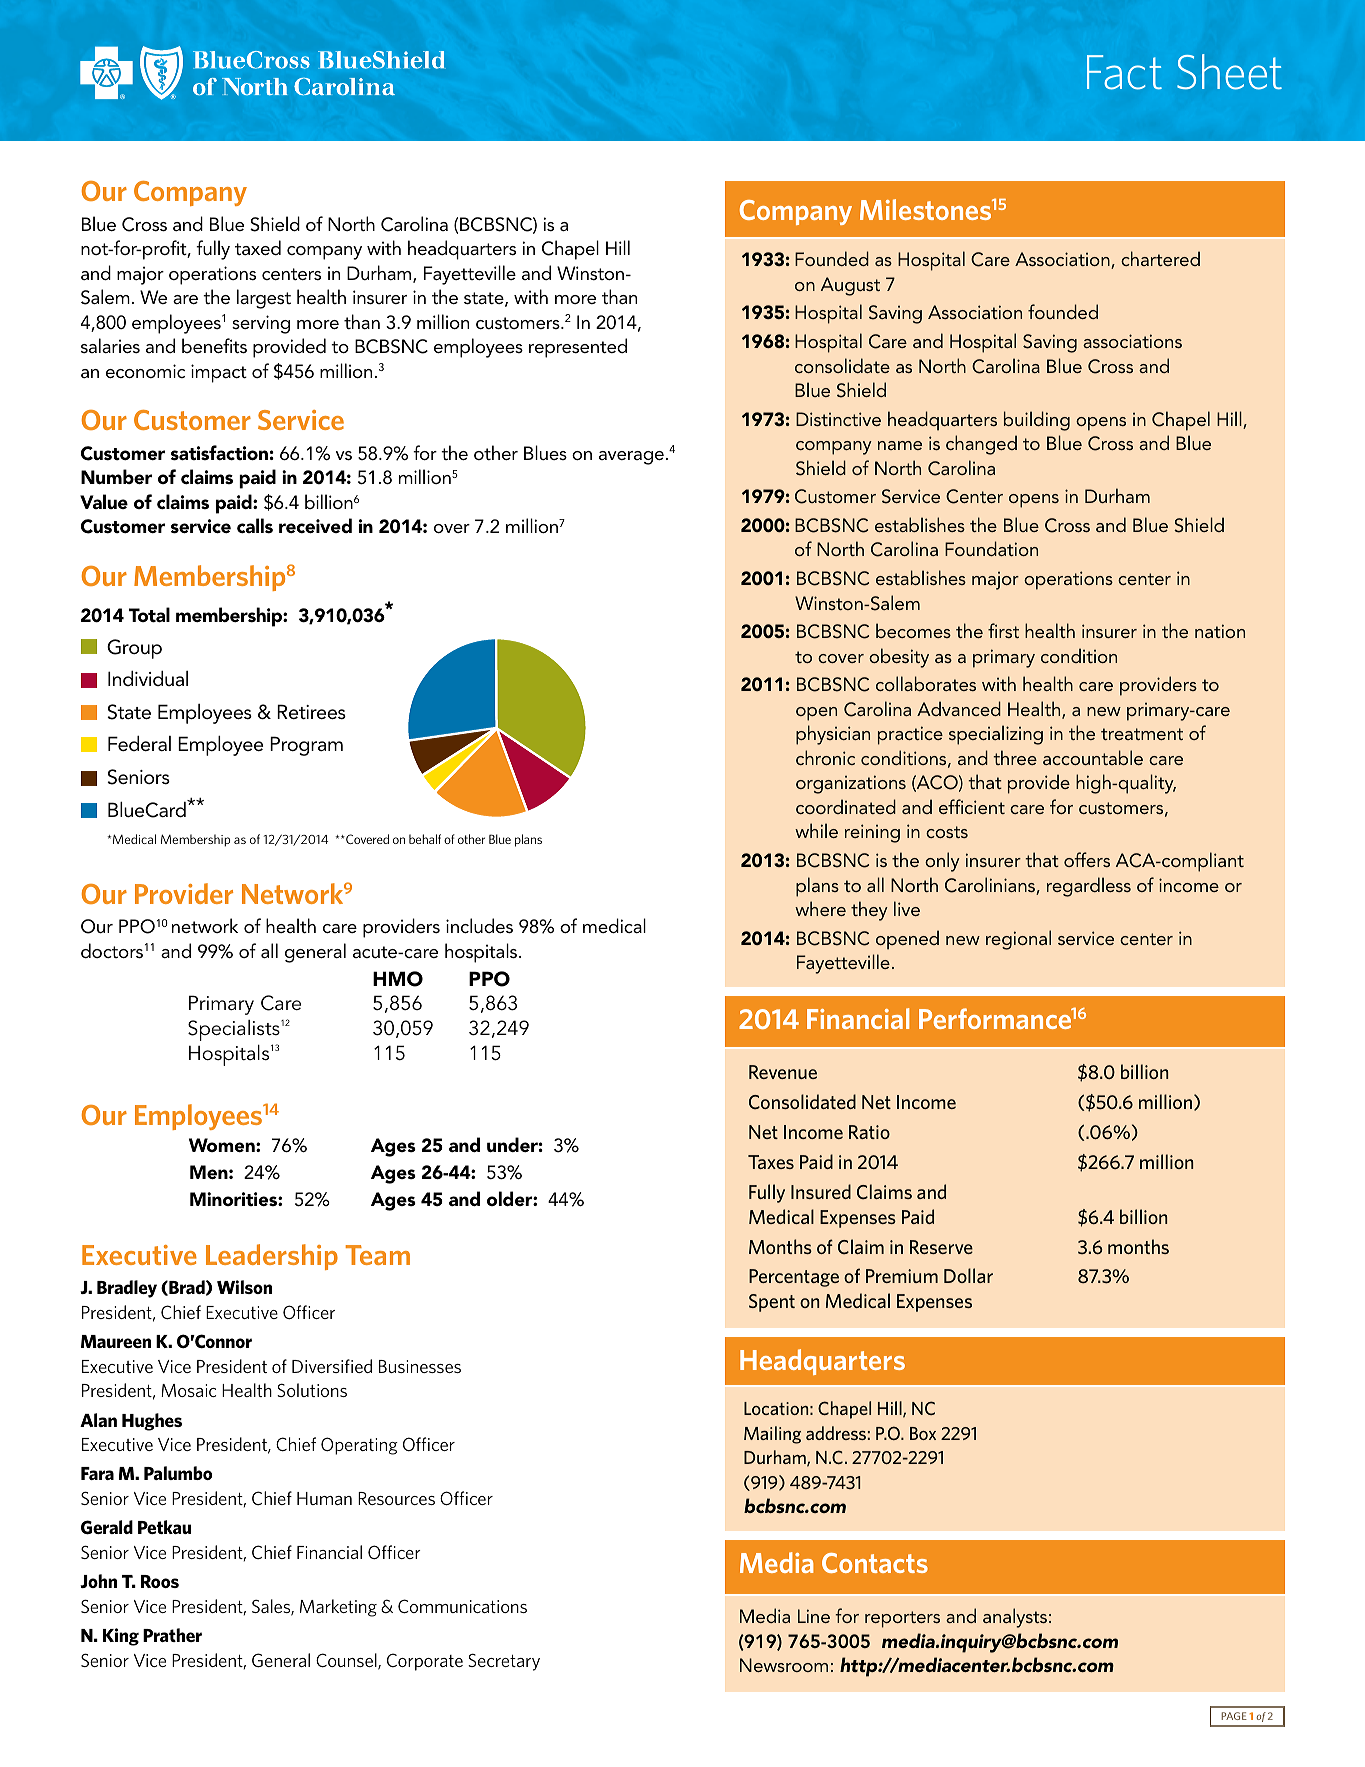 The height and width of the screenshot is (1767, 1365). I want to click on HMO, so click(398, 979).
